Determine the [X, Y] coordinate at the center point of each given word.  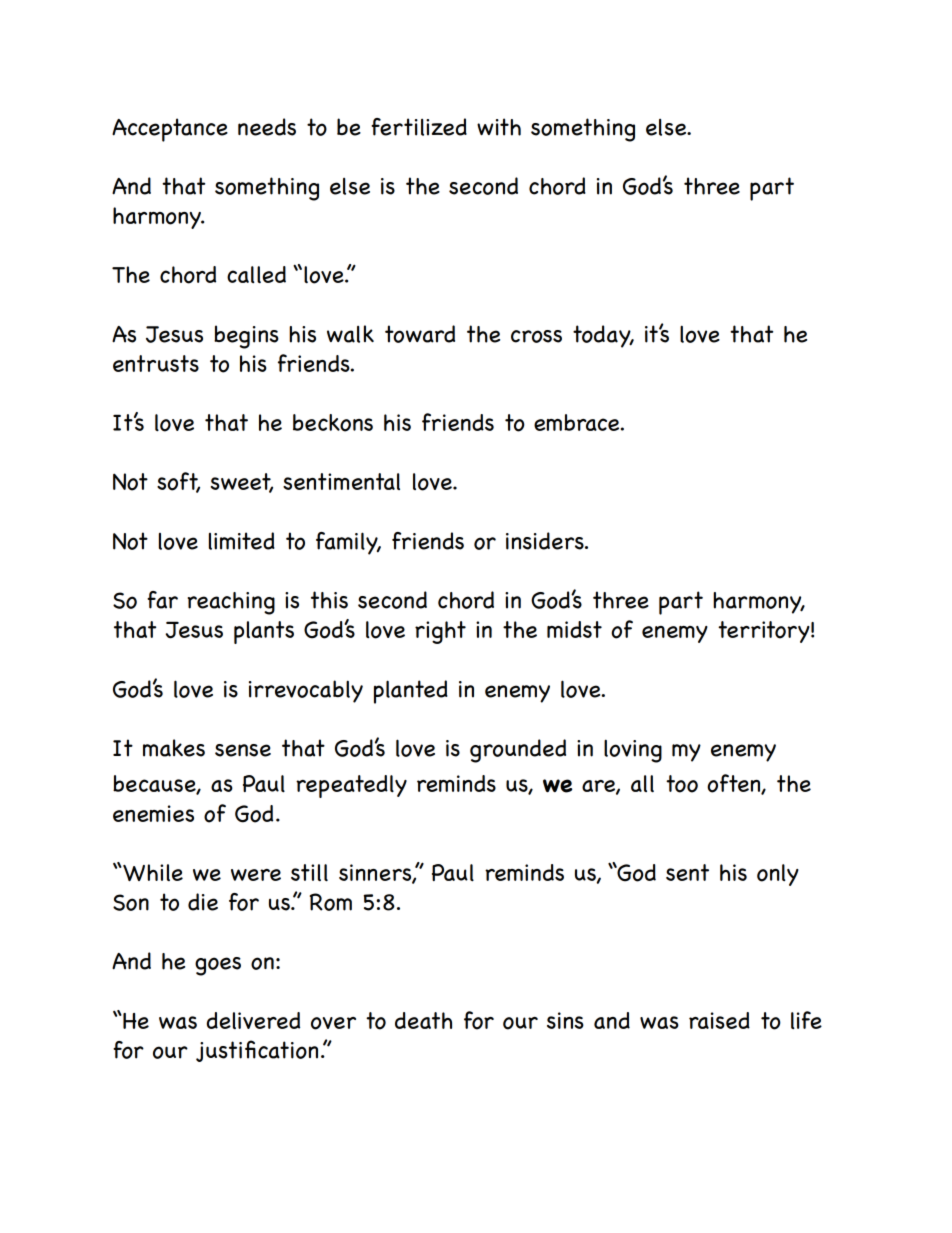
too [682, 784]
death [423, 1020]
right [440, 632]
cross [536, 336]
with [499, 127]
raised [719, 1020]
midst [574, 629]
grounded [518, 751]
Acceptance [170, 130]
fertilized [419, 127]
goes [218, 966]
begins [246, 337]
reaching [231, 603]
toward [420, 334]
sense [243, 750]
